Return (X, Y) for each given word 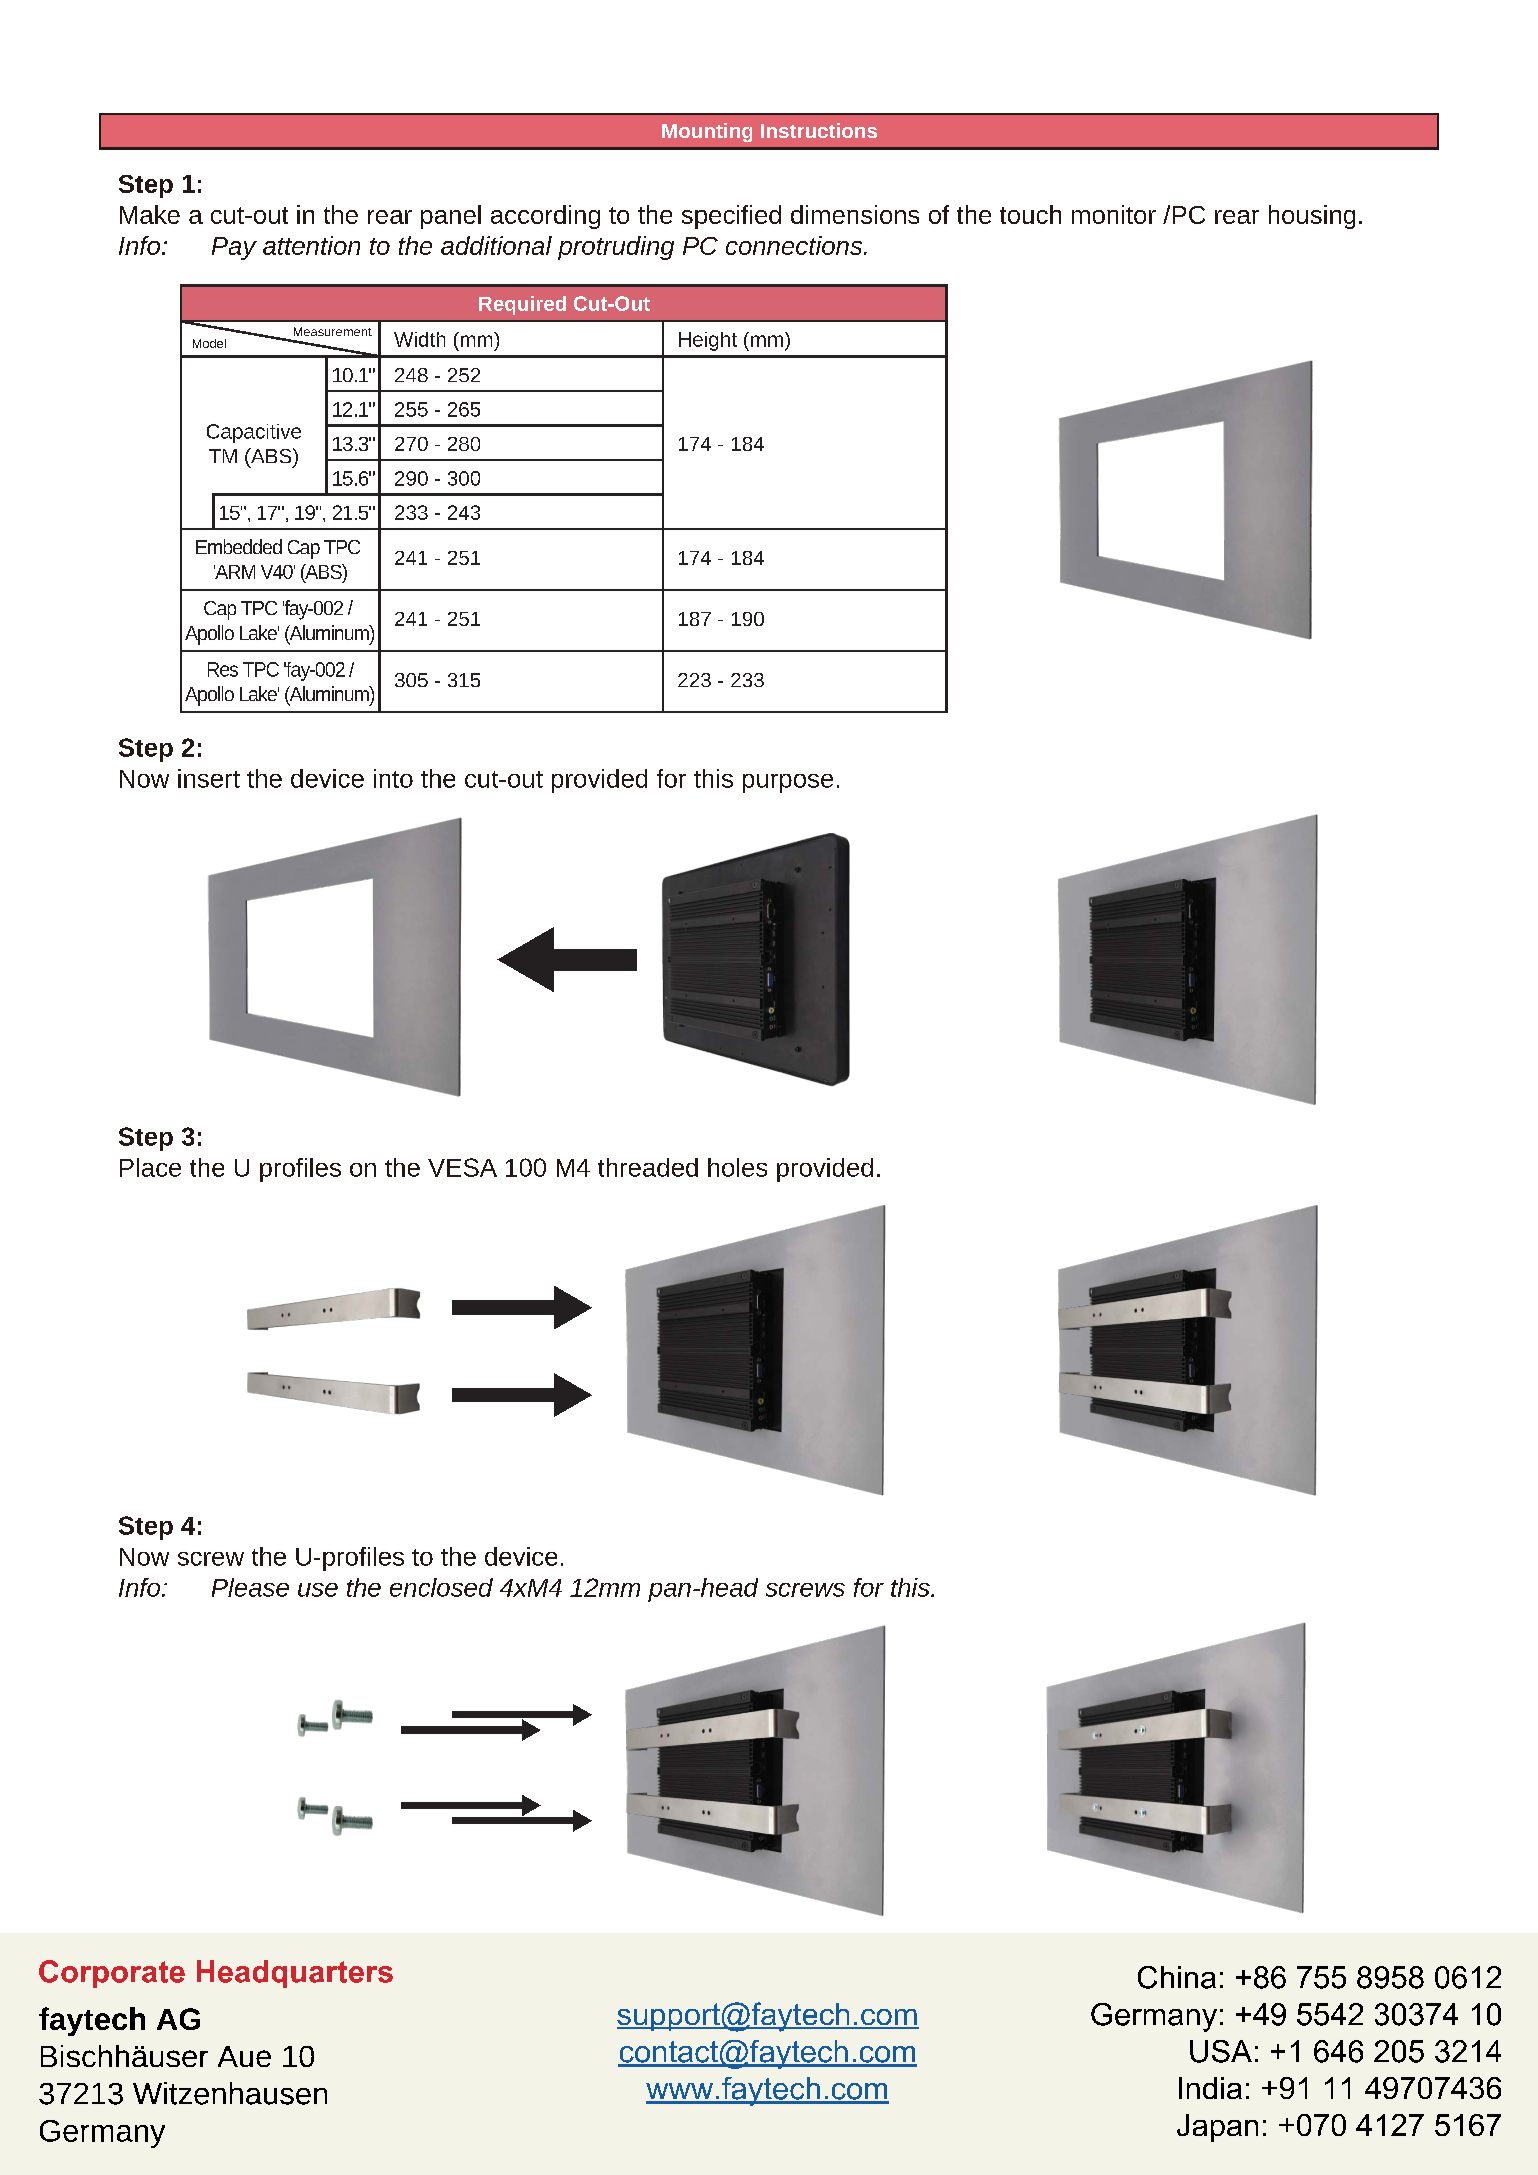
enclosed (441, 1587)
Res (223, 669)
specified (731, 217)
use (318, 1590)
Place (150, 1167)
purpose (788, 783)
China (1177, 1977)
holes (737, 1167)
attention (311, 245)
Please (250, 1587)
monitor (1114, 214)
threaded (648, 1167)
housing (1312, 217)
